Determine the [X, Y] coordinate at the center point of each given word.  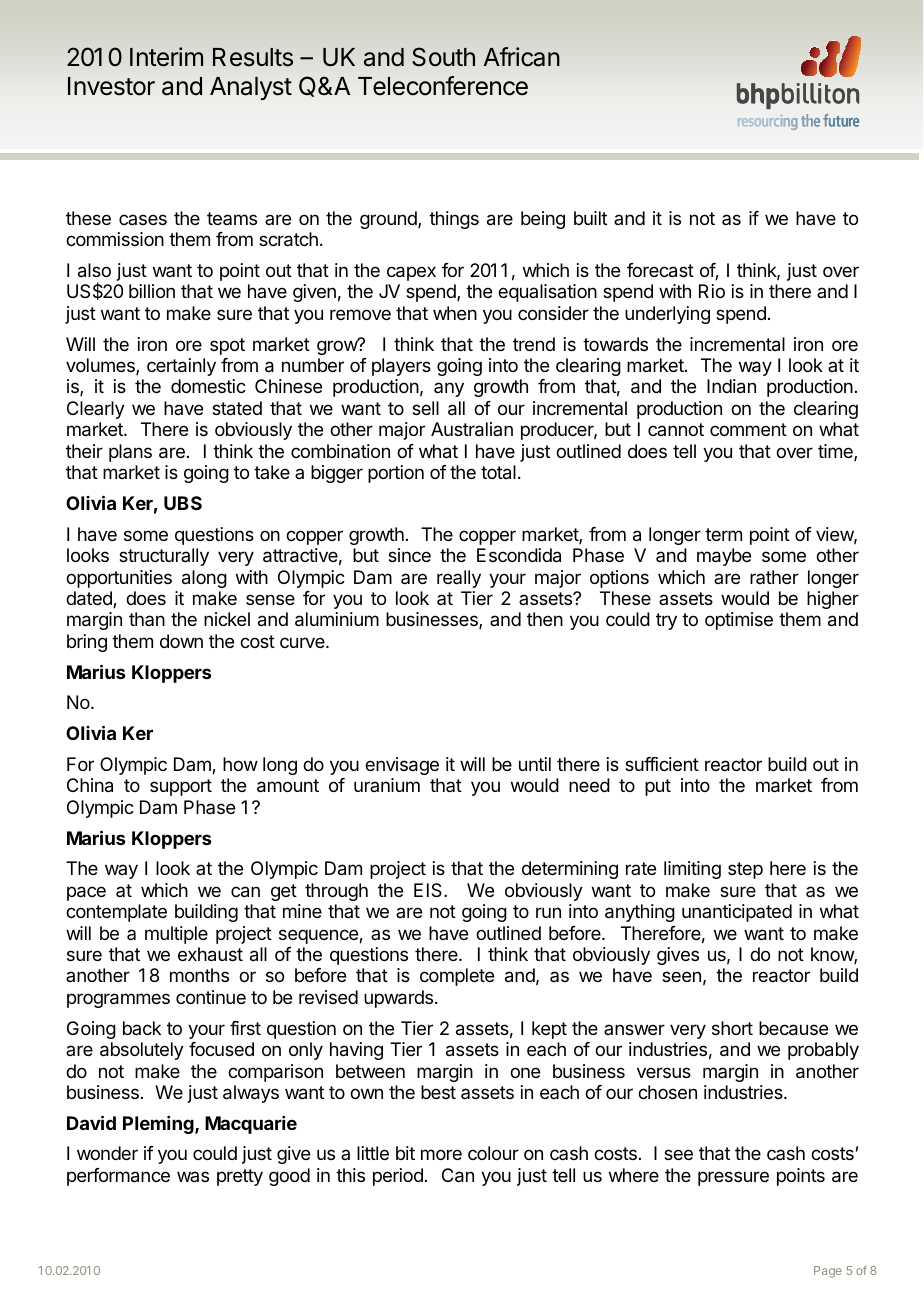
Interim [166, 57]
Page [828, 1272]
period [398, 1177]
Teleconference [443, 86]
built [590, 218]
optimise [739, 621]
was [193, 1176]
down [181, 641]
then [545, 619]
